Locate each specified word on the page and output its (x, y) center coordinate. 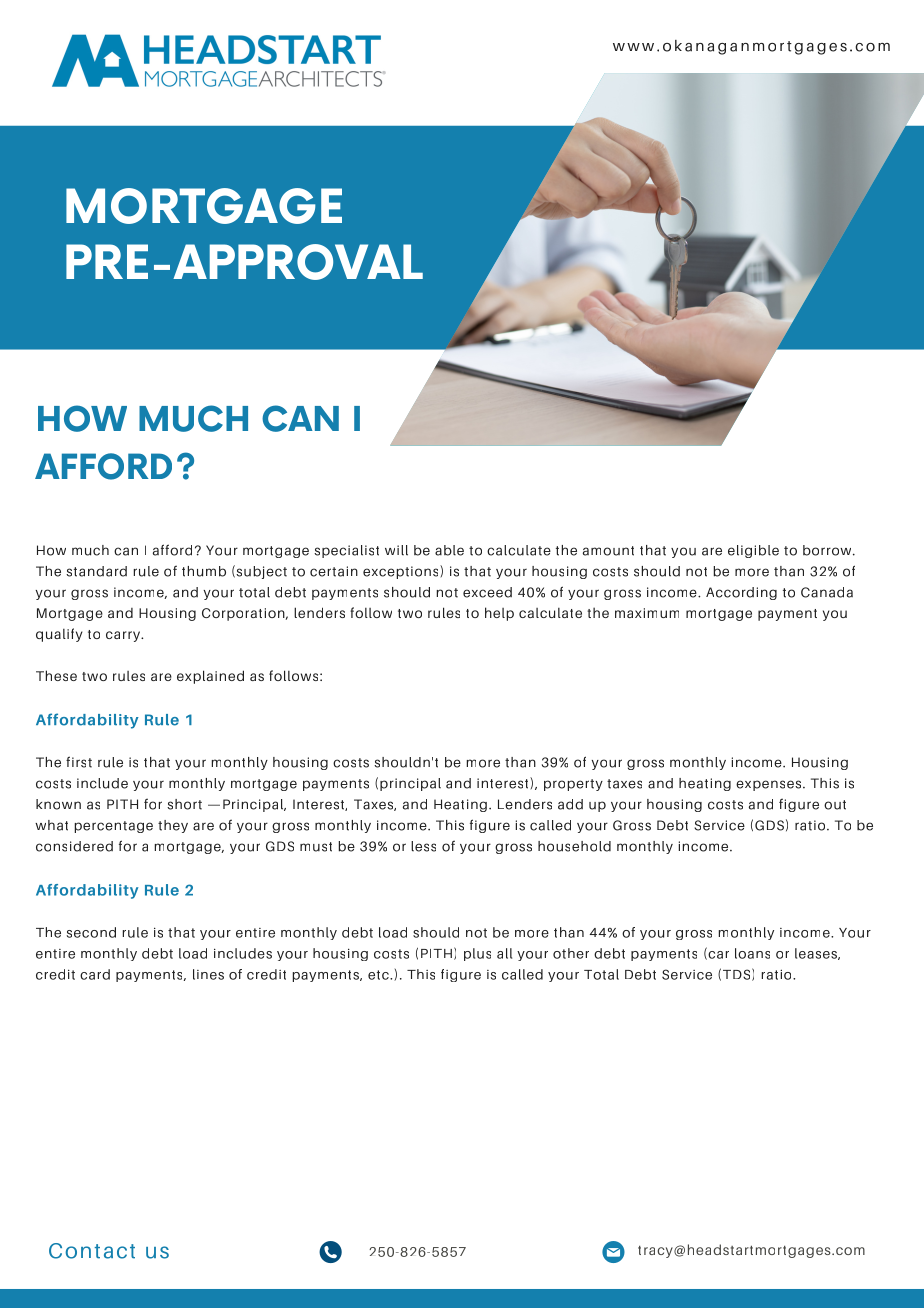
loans (752, 953)
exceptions (402, 572)
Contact (92, 1251)
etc (379, 975)
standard (96, 571)
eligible (753, 551)
